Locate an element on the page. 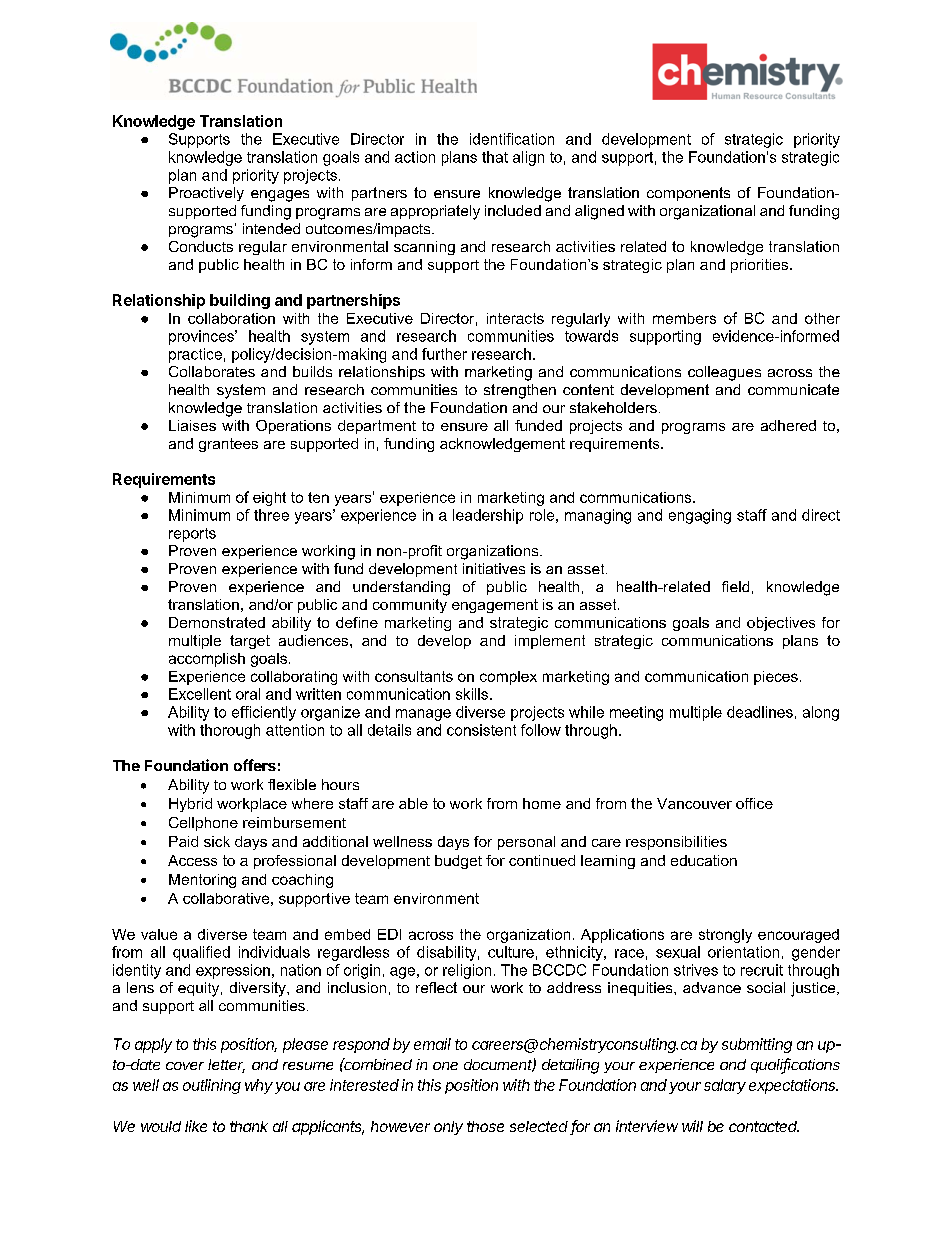  outlining is located at coordinates (212, 1086).
